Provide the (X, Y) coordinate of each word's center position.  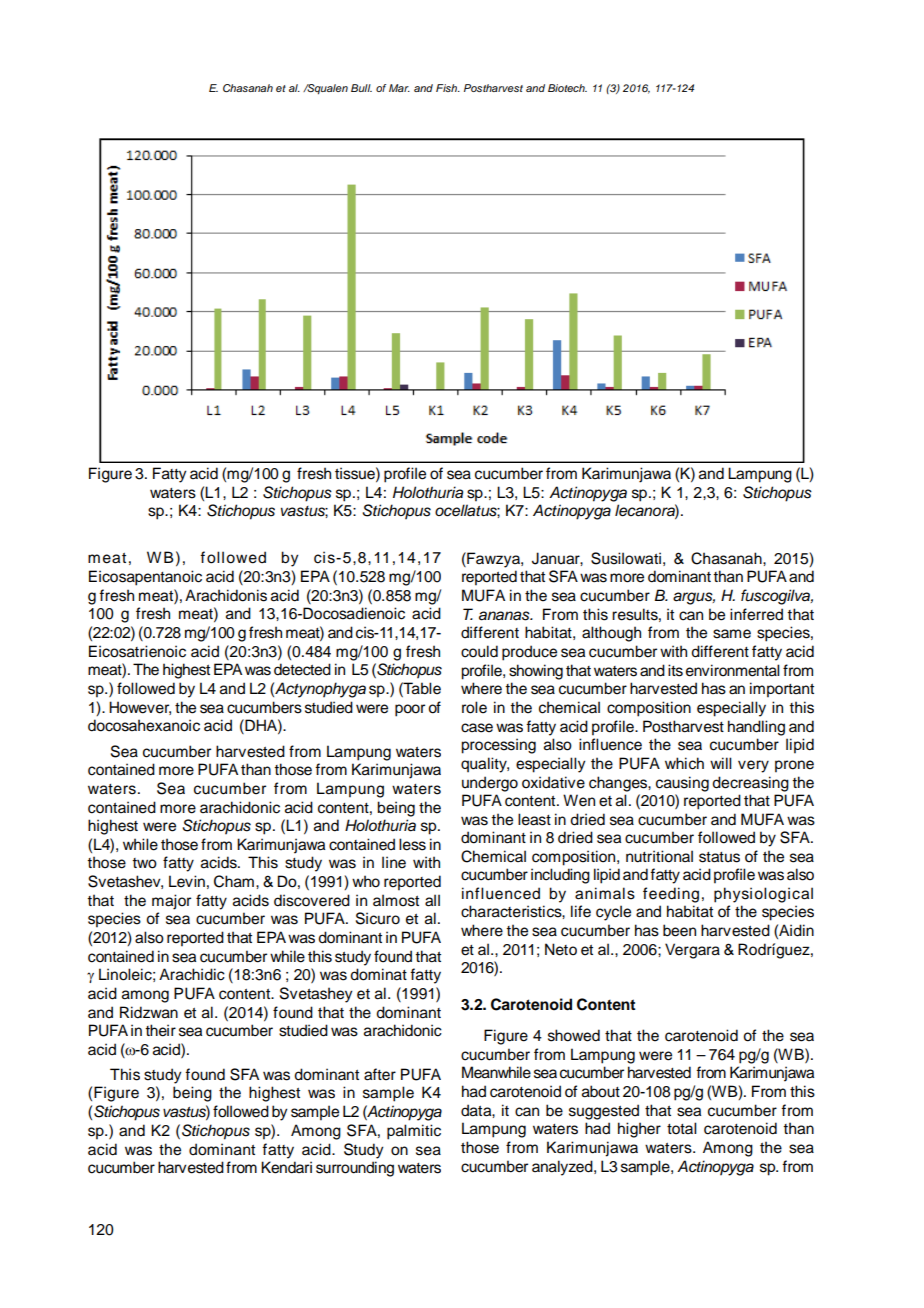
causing (682, 784)
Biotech (567, 88)
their (160, 1030)
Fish (448, 88)
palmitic (414, 1132)
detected (302, 669)
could (479, 651)
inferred (756, 614)
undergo (490, 784)
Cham (234, 881)
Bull (361, 88)
